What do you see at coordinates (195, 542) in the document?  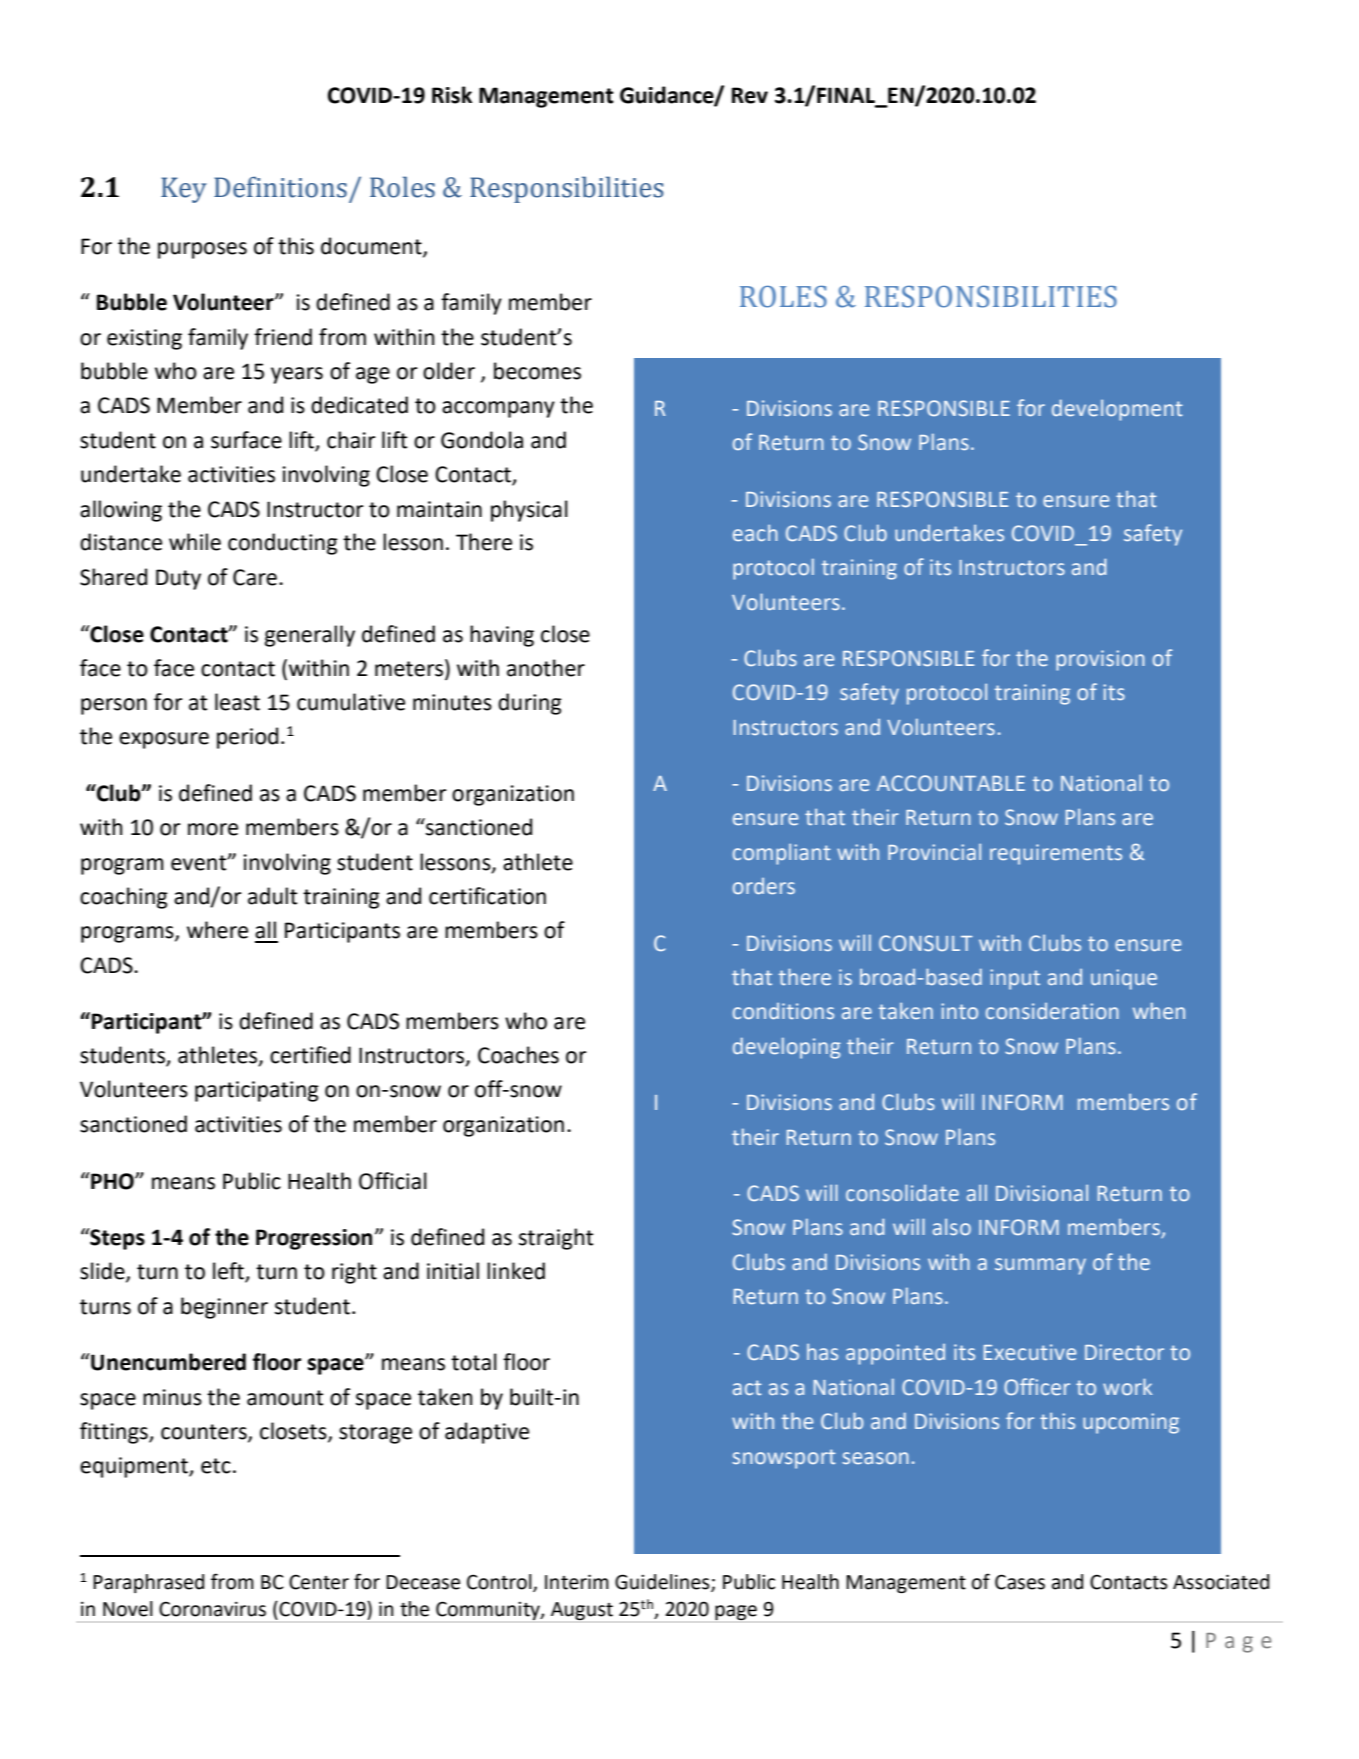 I see `while` at bounding box center [195, 542].
